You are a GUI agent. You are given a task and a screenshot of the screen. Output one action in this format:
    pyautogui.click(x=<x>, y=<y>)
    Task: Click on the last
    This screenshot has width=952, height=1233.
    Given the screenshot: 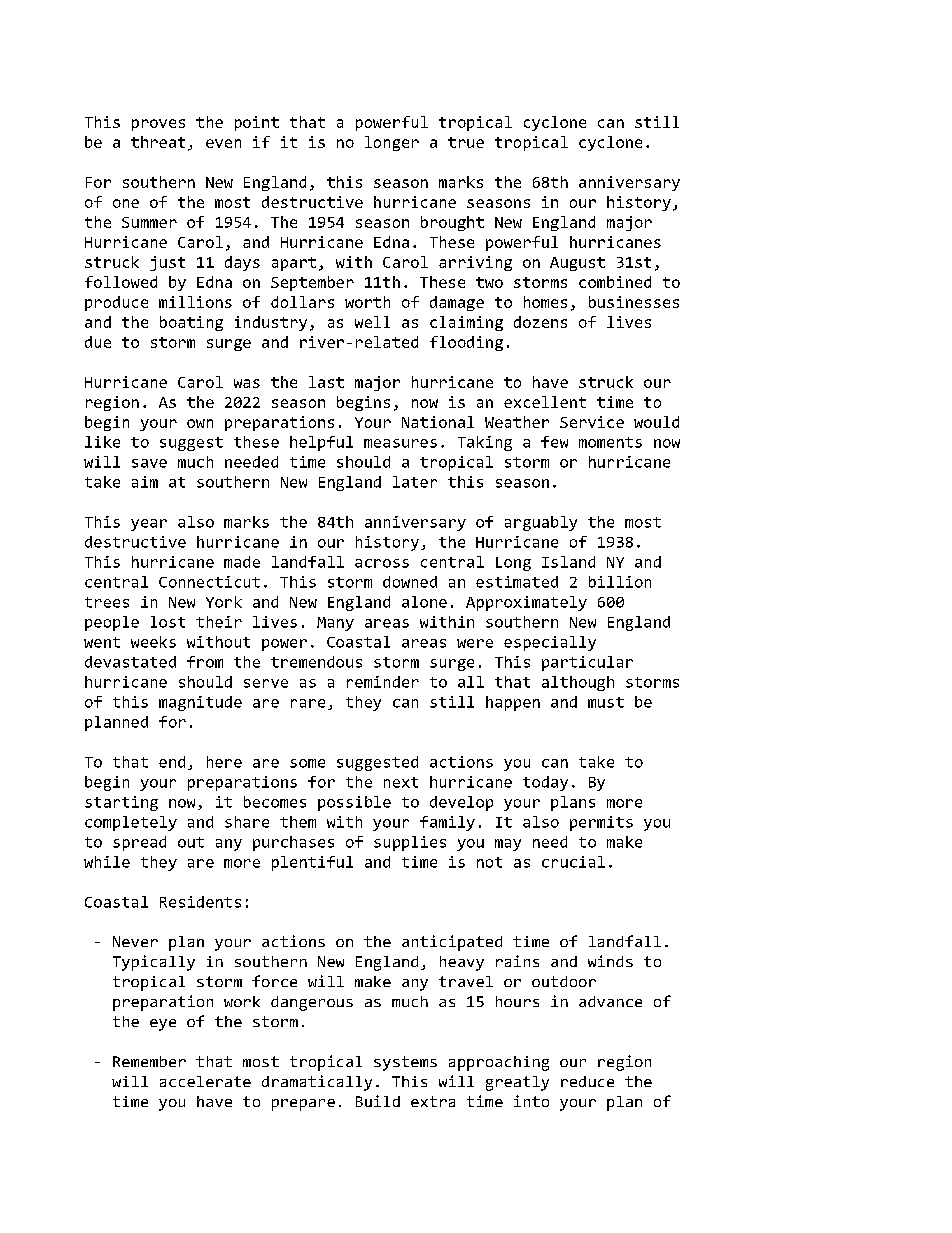 What is the action you would take?
    pyautogui.click(x=326, y=382)
